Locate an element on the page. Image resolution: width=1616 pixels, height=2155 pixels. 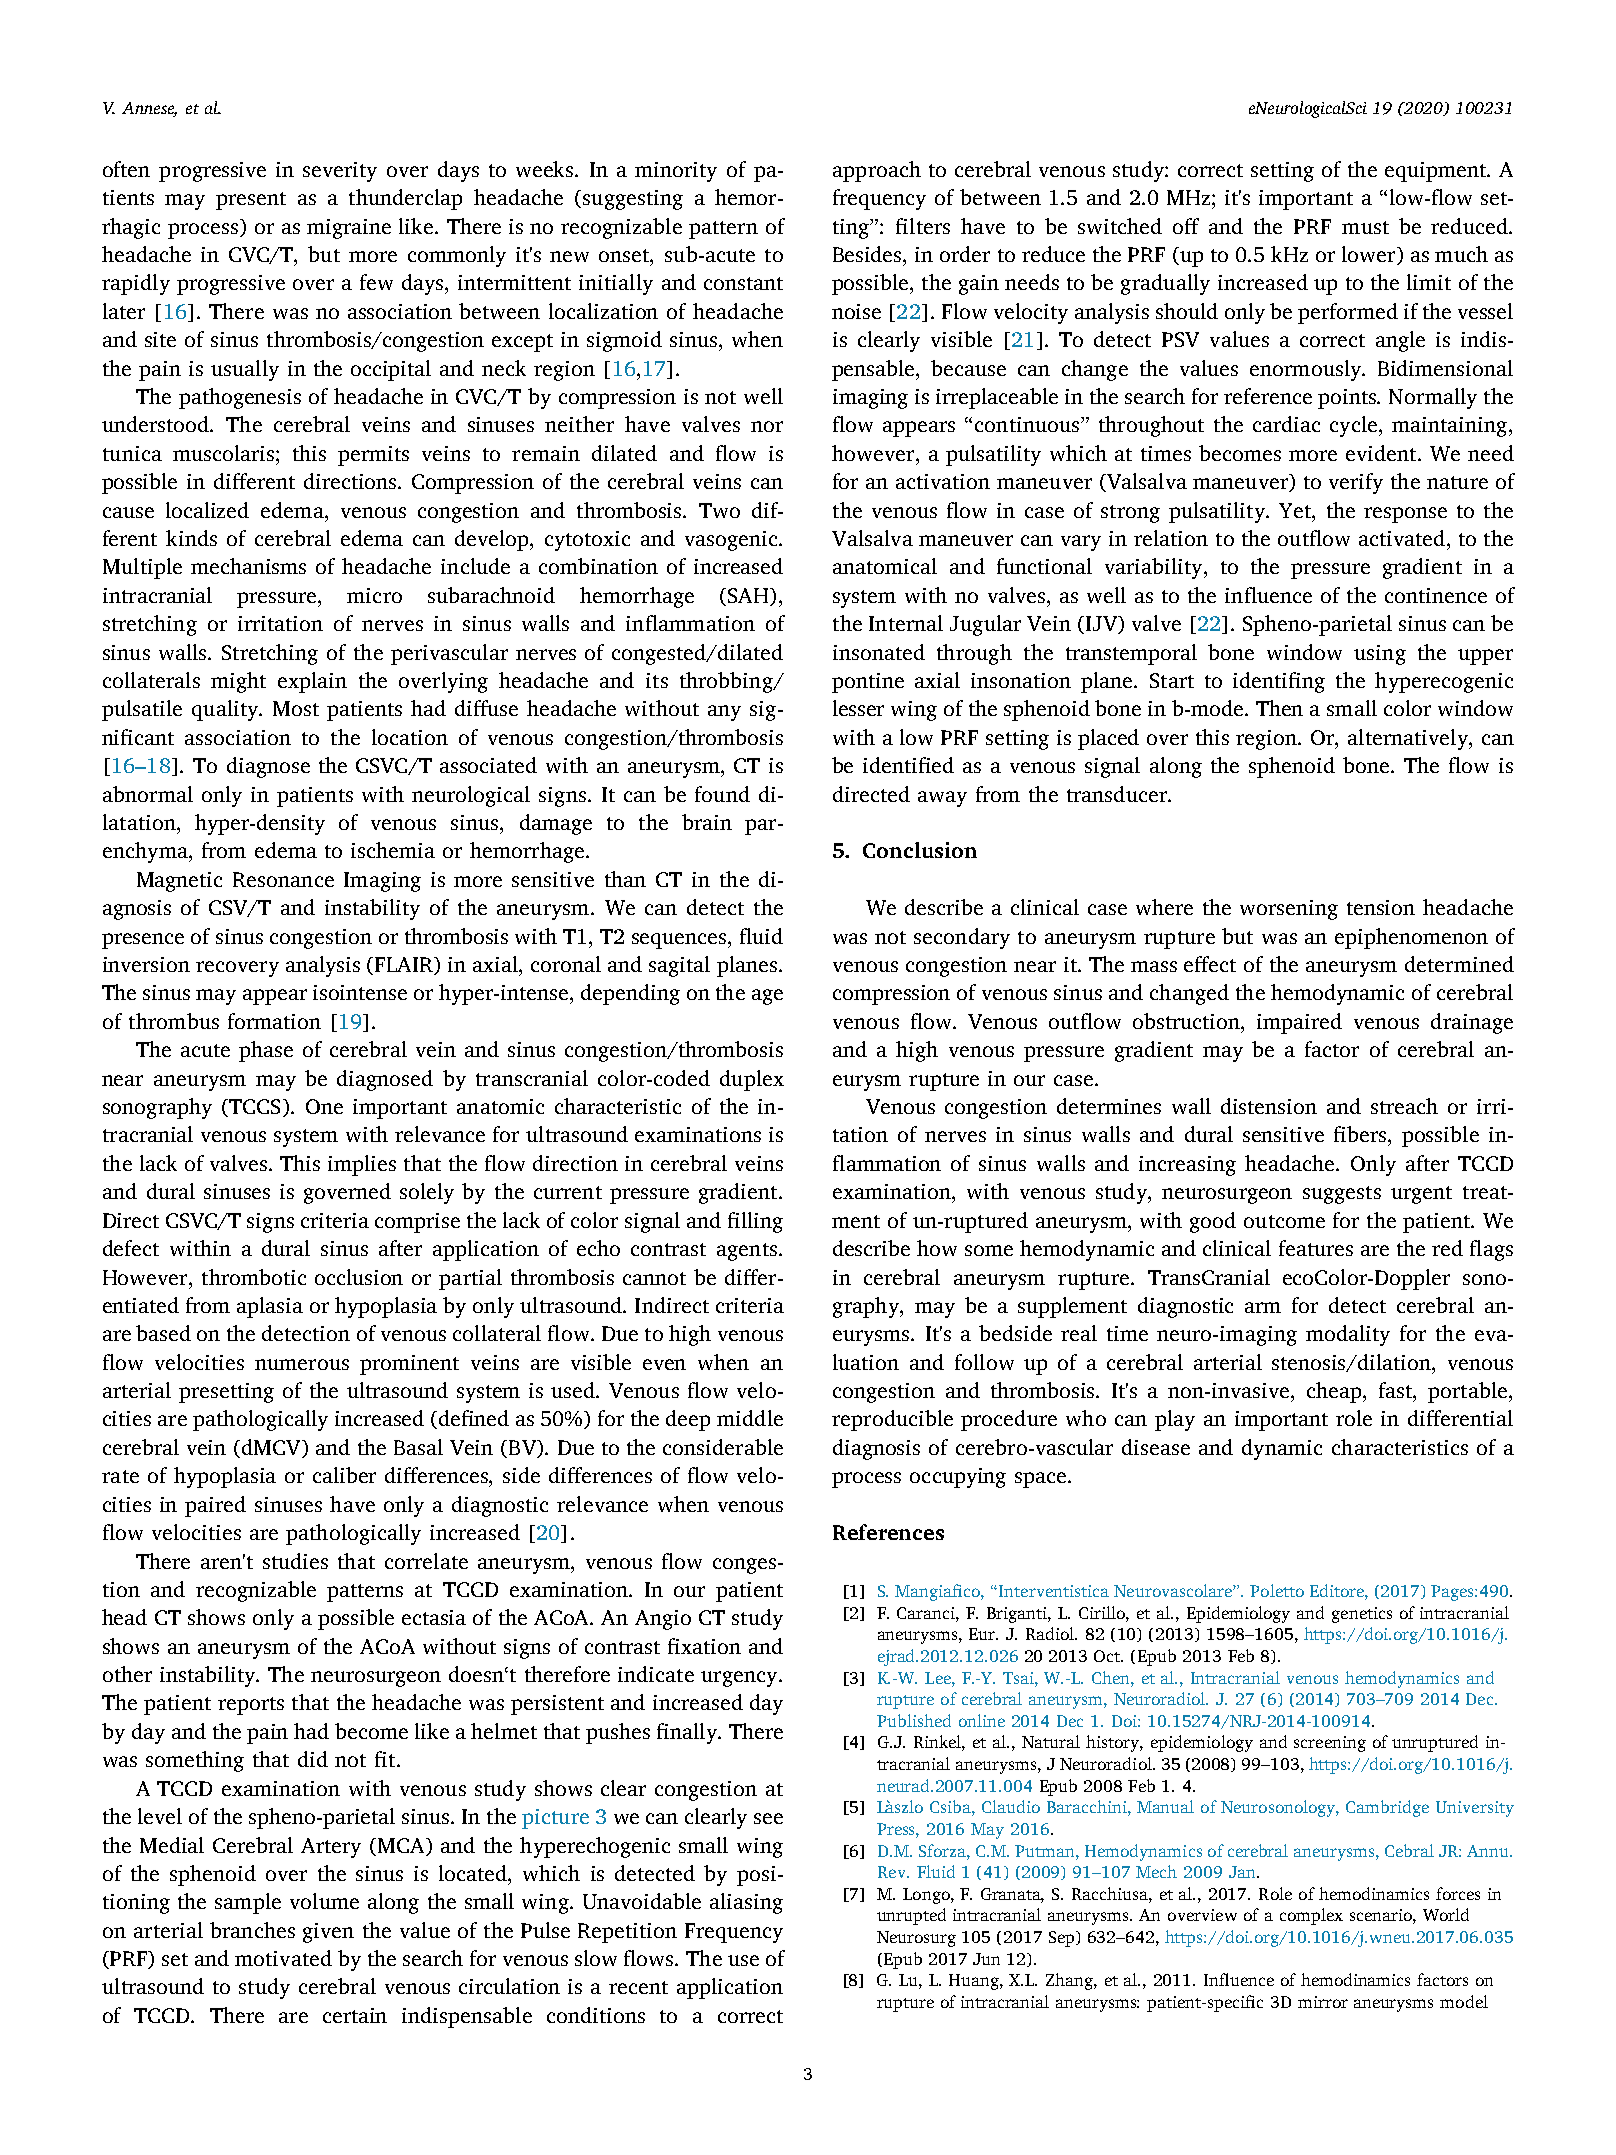
fibers is located at coordinates (1361, 1134).
